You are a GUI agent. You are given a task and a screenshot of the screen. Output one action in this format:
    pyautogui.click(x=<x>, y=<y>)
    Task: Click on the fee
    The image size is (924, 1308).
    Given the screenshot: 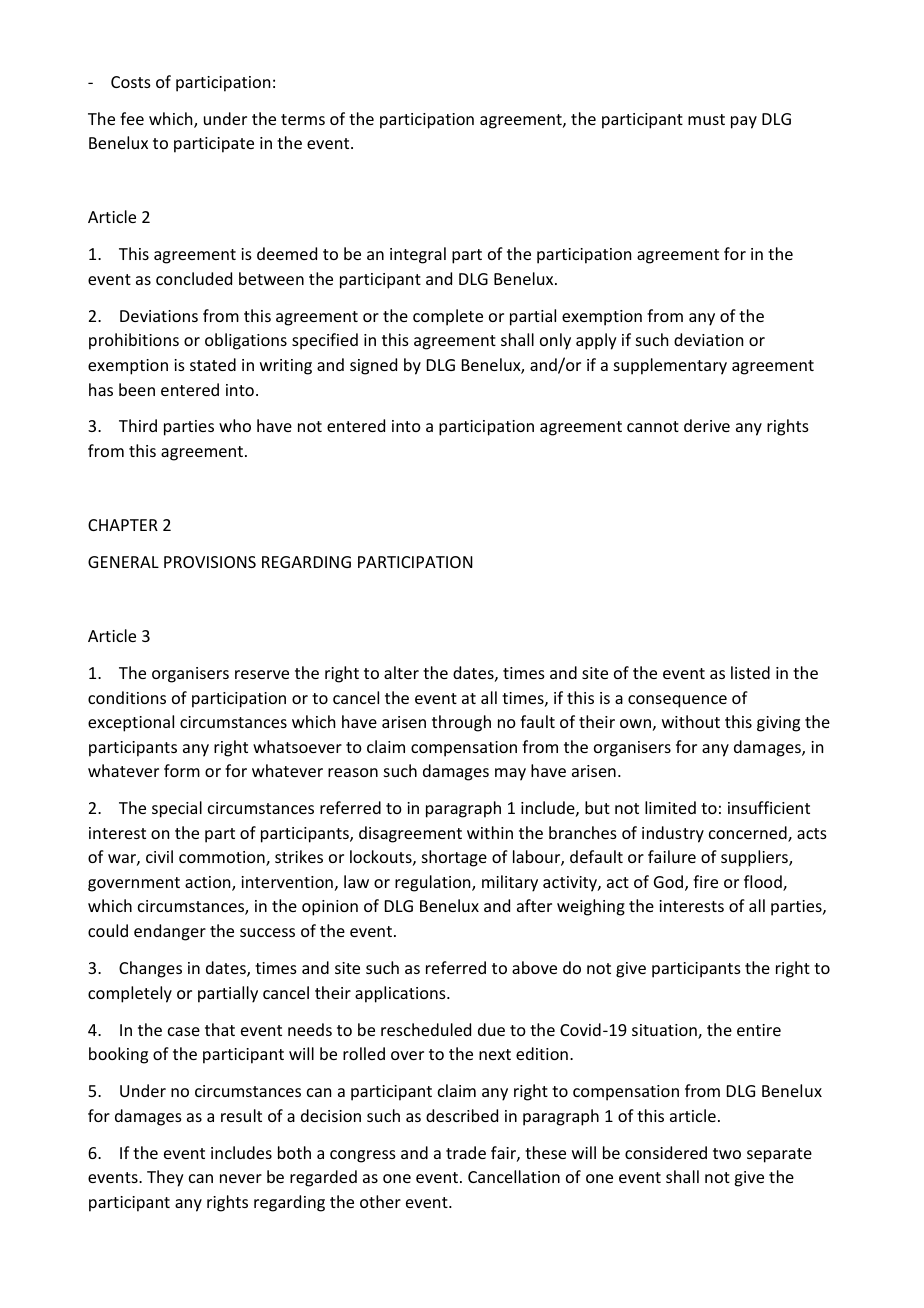 What is the action you would take?
    pyautogui.click(x=132, y=118)
